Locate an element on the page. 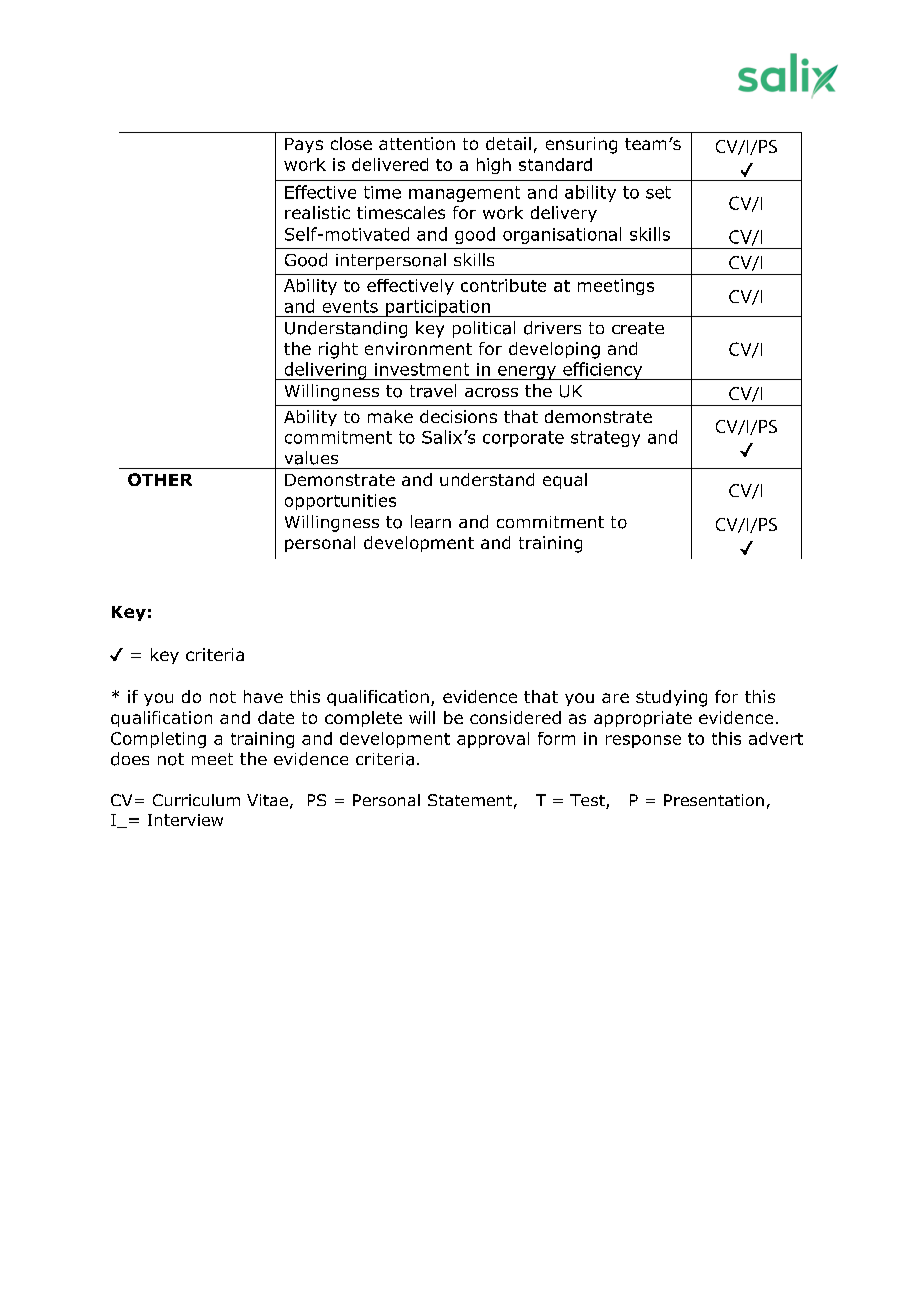 The width and height of the page is (924, 1308). opportunities is located at coordinates (340, 502).
